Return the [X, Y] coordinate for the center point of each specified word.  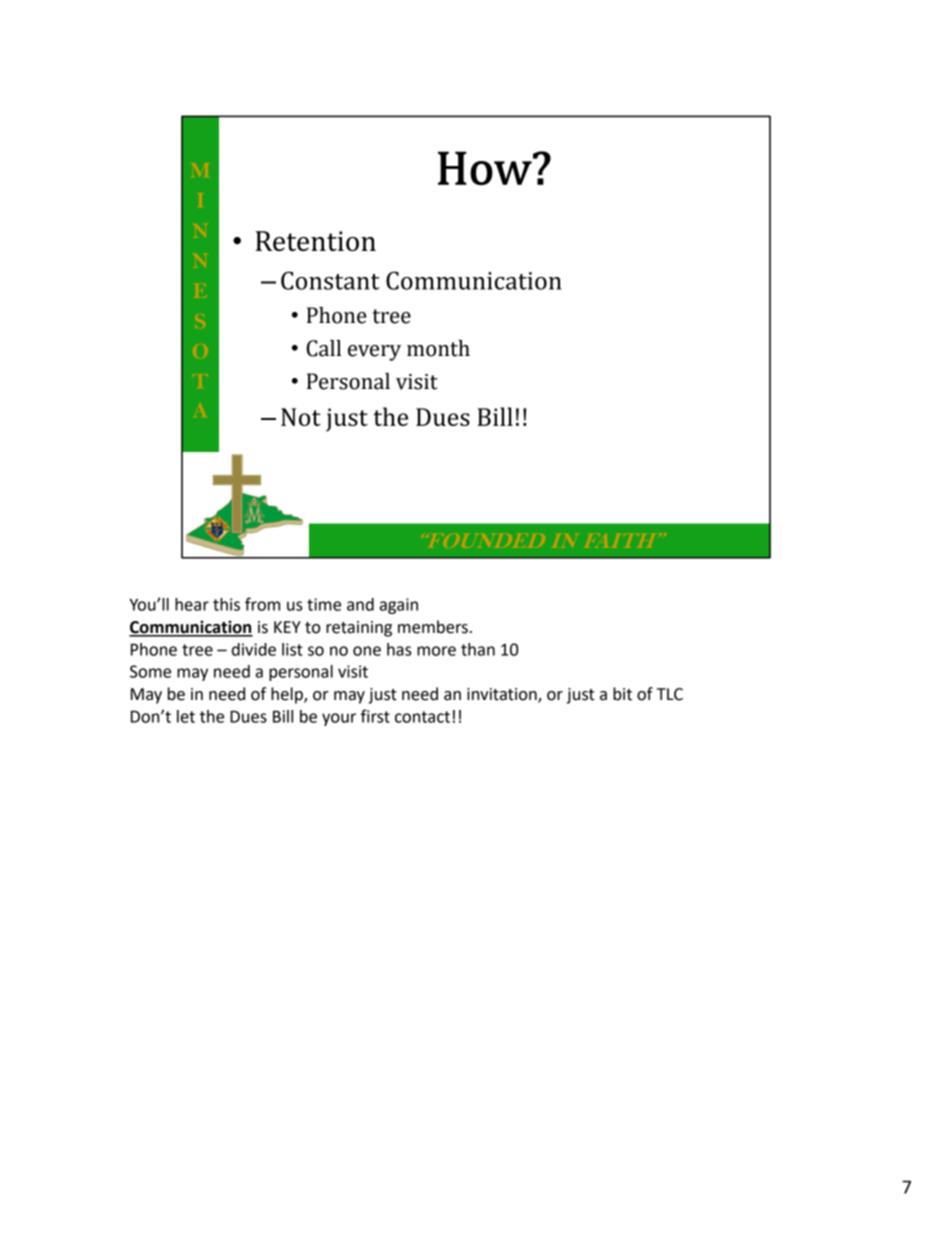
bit [622, 694]
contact [422, 717]
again [399, 606]
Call [324, 348]
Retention [316, 241]
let [186, 716]
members [433, 627]
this [226, 604]
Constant [330, 280]
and [360, 604]
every [374, 353]
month [438, 348]
